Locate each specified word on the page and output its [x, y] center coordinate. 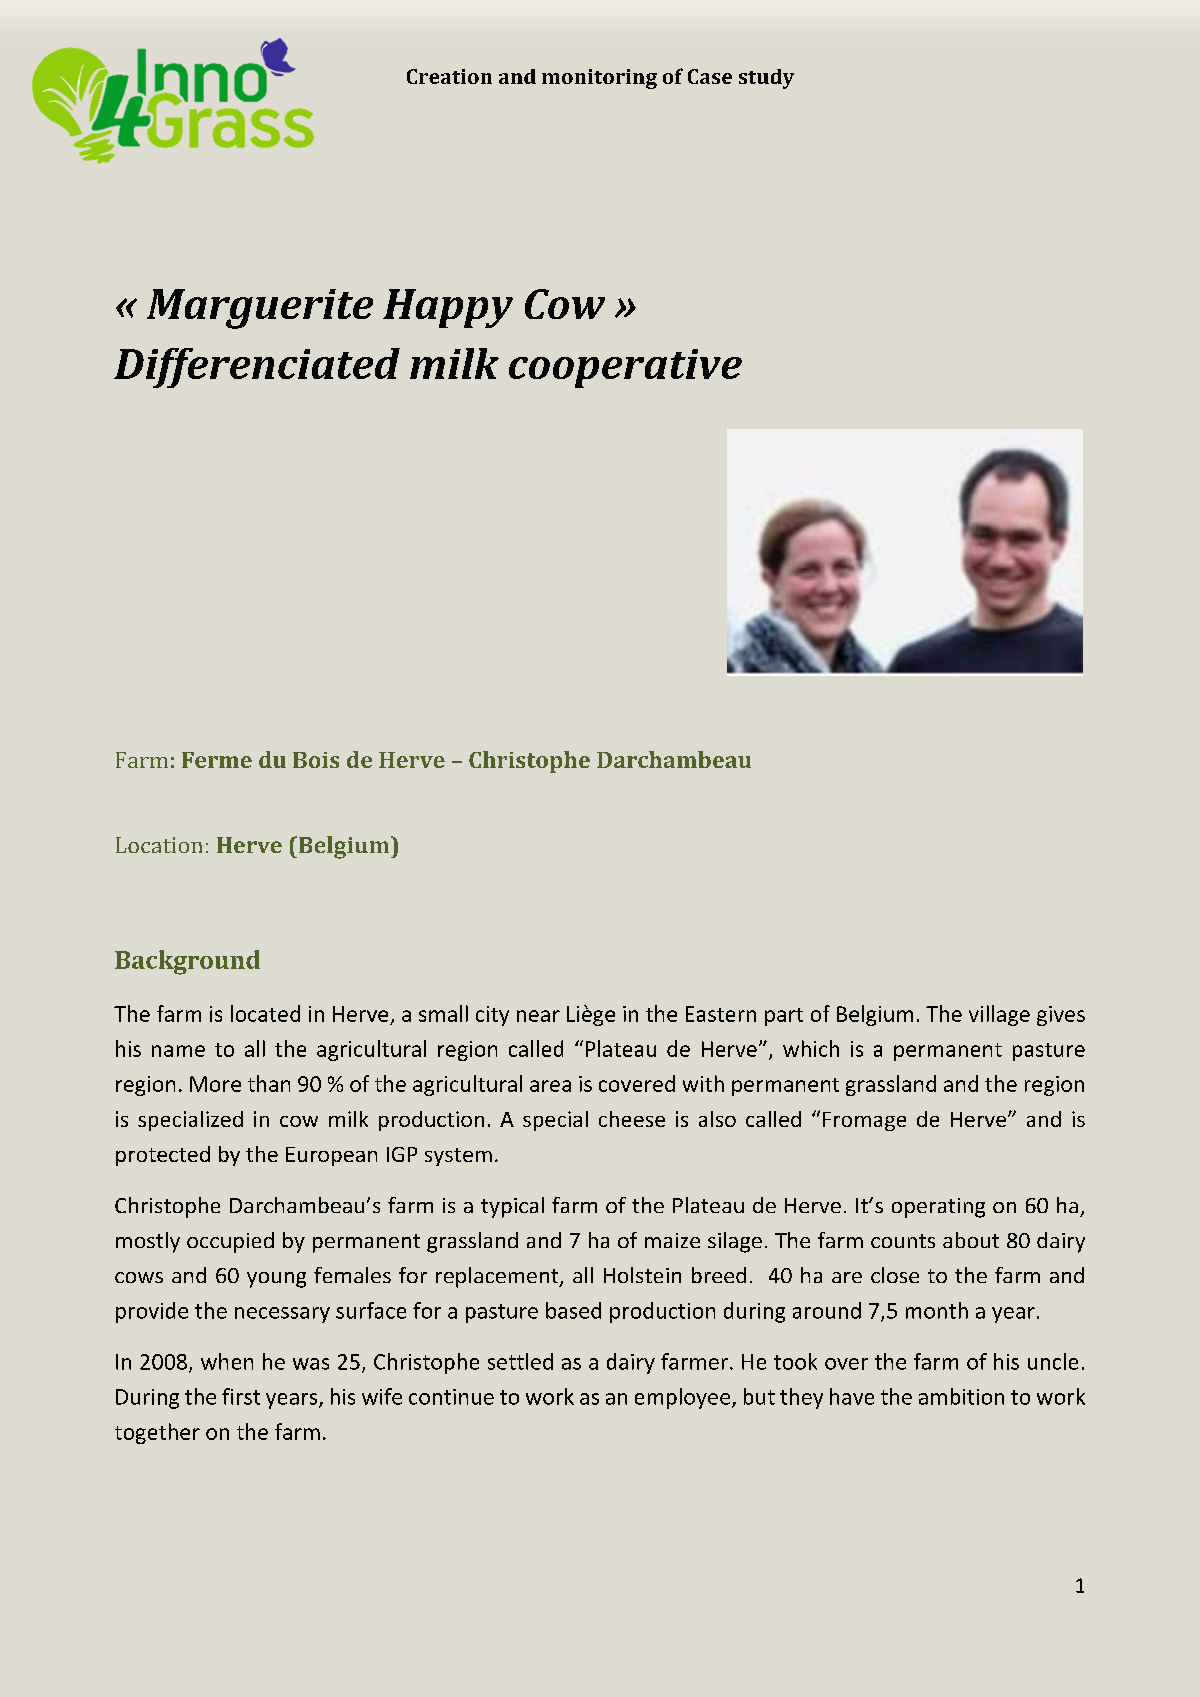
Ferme [217, 760]
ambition [961, 1396]
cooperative [625, 368]
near [538, 1016]
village [999, 1015]
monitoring [599, 79]
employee [682, 1398]
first [241, 1396]
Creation [449, 76]
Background [187, 962]
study [766, 79]
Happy [448, 308]
